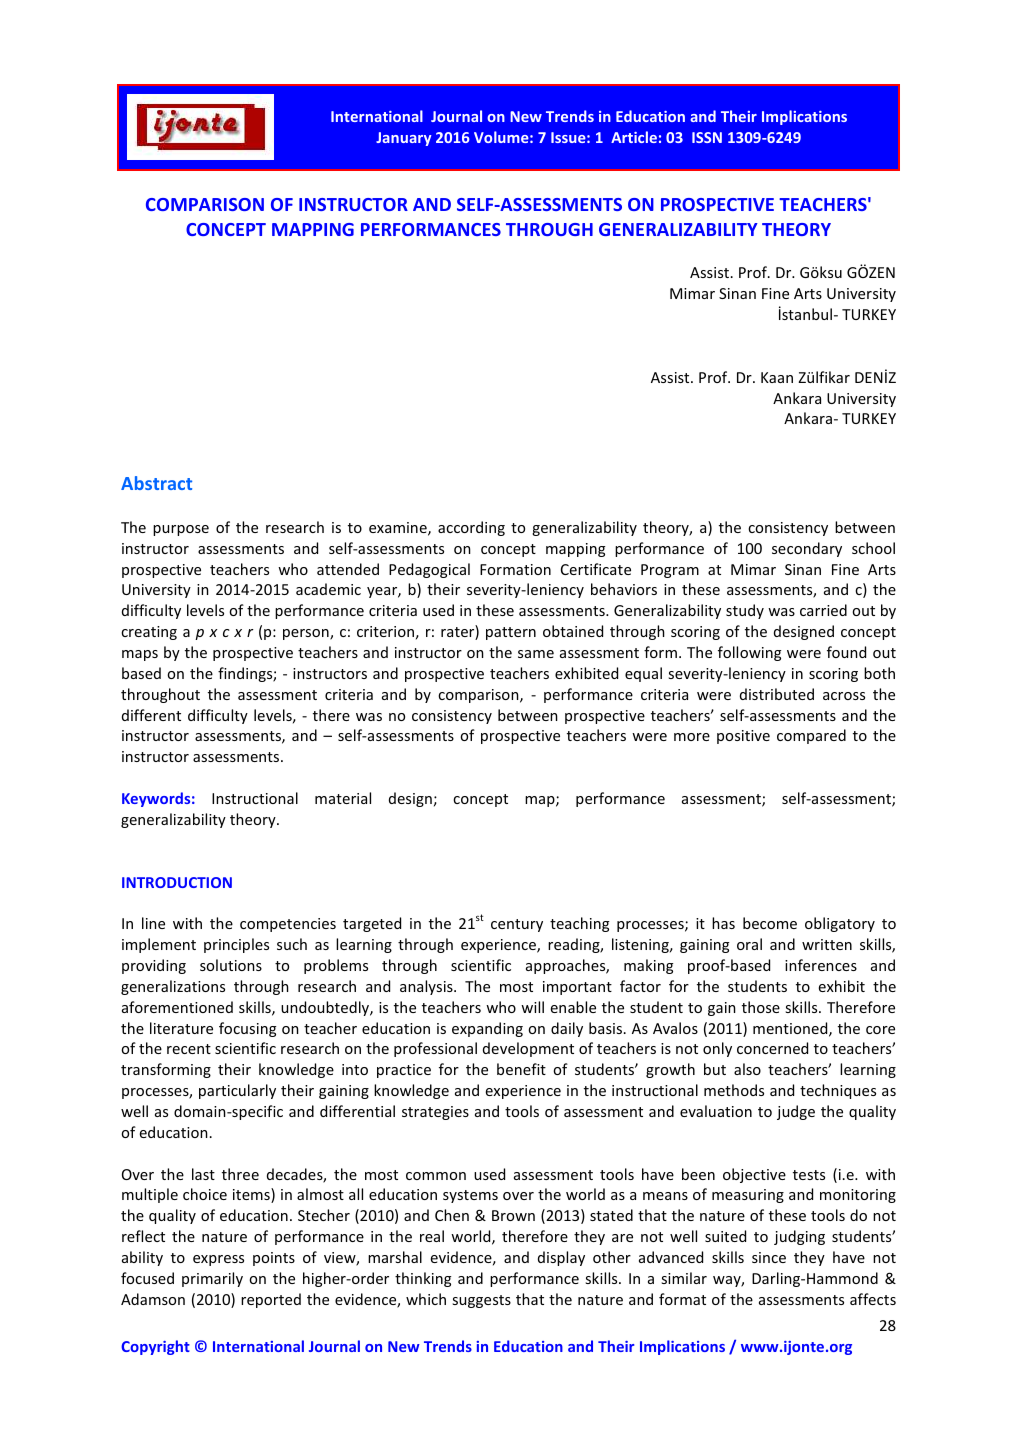 Image resolution: width=1017 pixels, height=1439 pixels. I want to click on same, so click(536, 654).
